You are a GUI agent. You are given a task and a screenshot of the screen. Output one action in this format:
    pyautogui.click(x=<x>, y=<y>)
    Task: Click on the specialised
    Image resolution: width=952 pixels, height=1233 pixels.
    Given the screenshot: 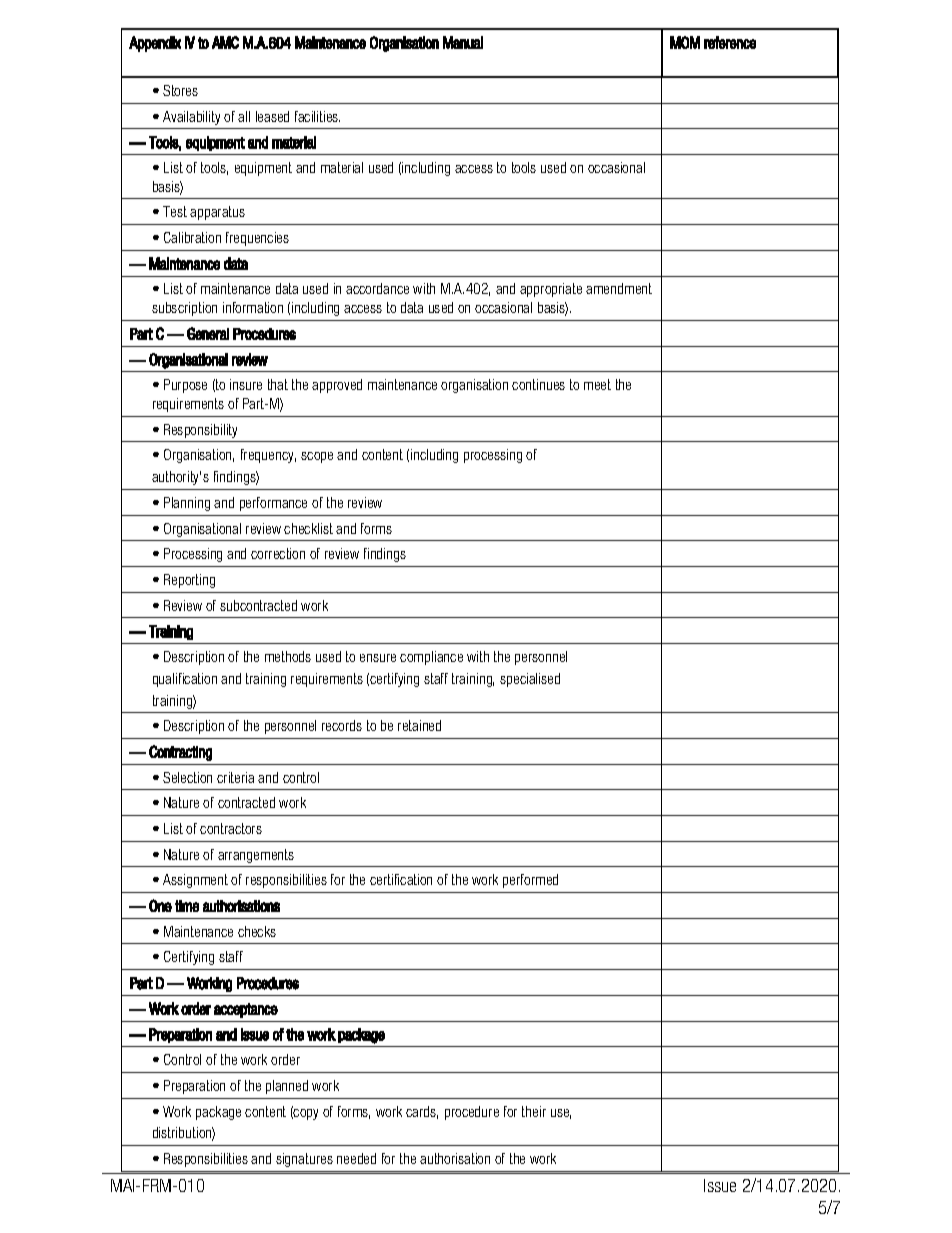 What is the action you would take?
    pyautogui.click(x=530, y=680)
